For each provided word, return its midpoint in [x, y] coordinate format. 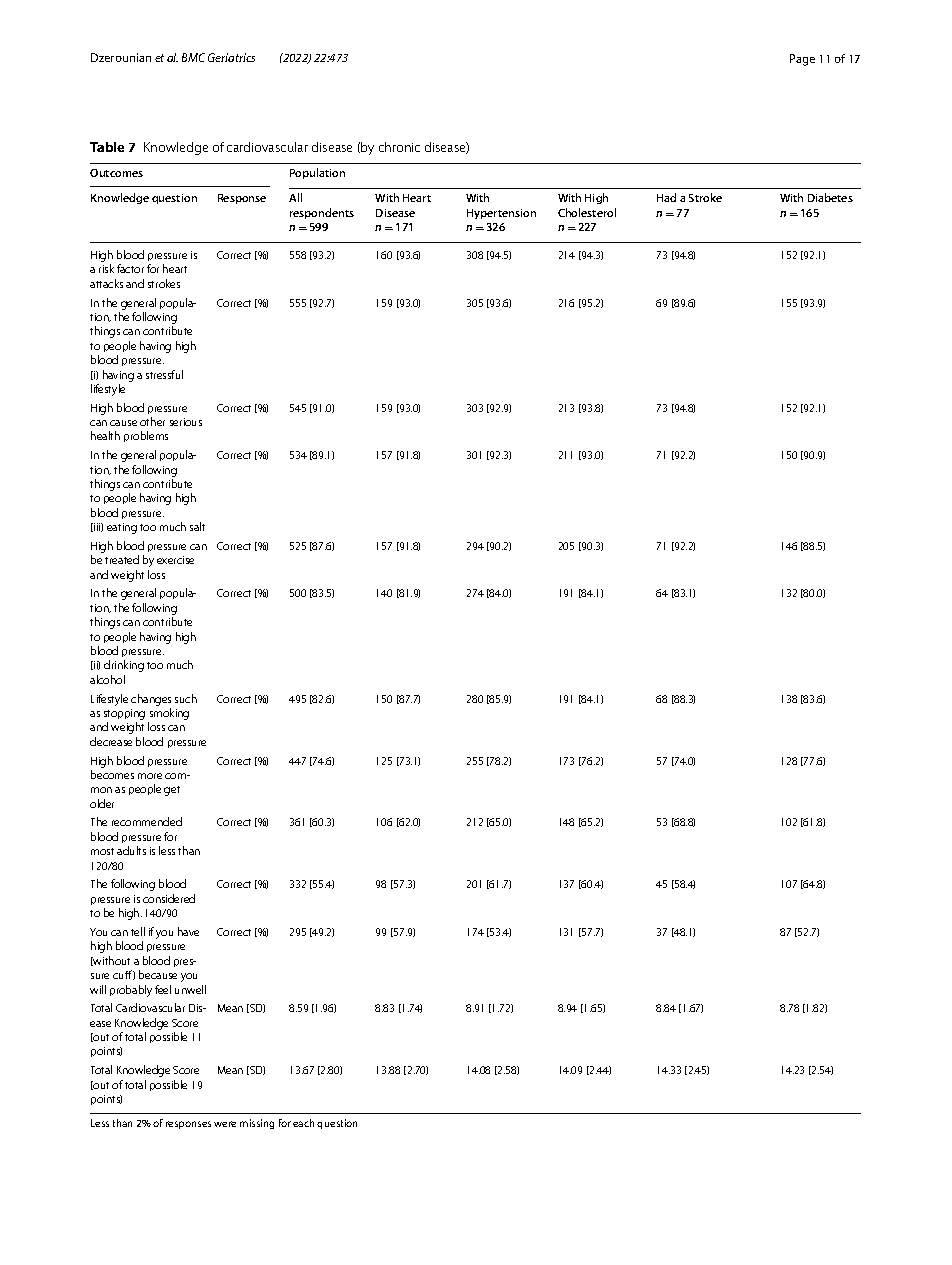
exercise [175, 560]
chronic [399, 147]
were [225, 1124]
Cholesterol [587, 212]
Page [802, 60]
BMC [193, 57]
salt [197, 526]
